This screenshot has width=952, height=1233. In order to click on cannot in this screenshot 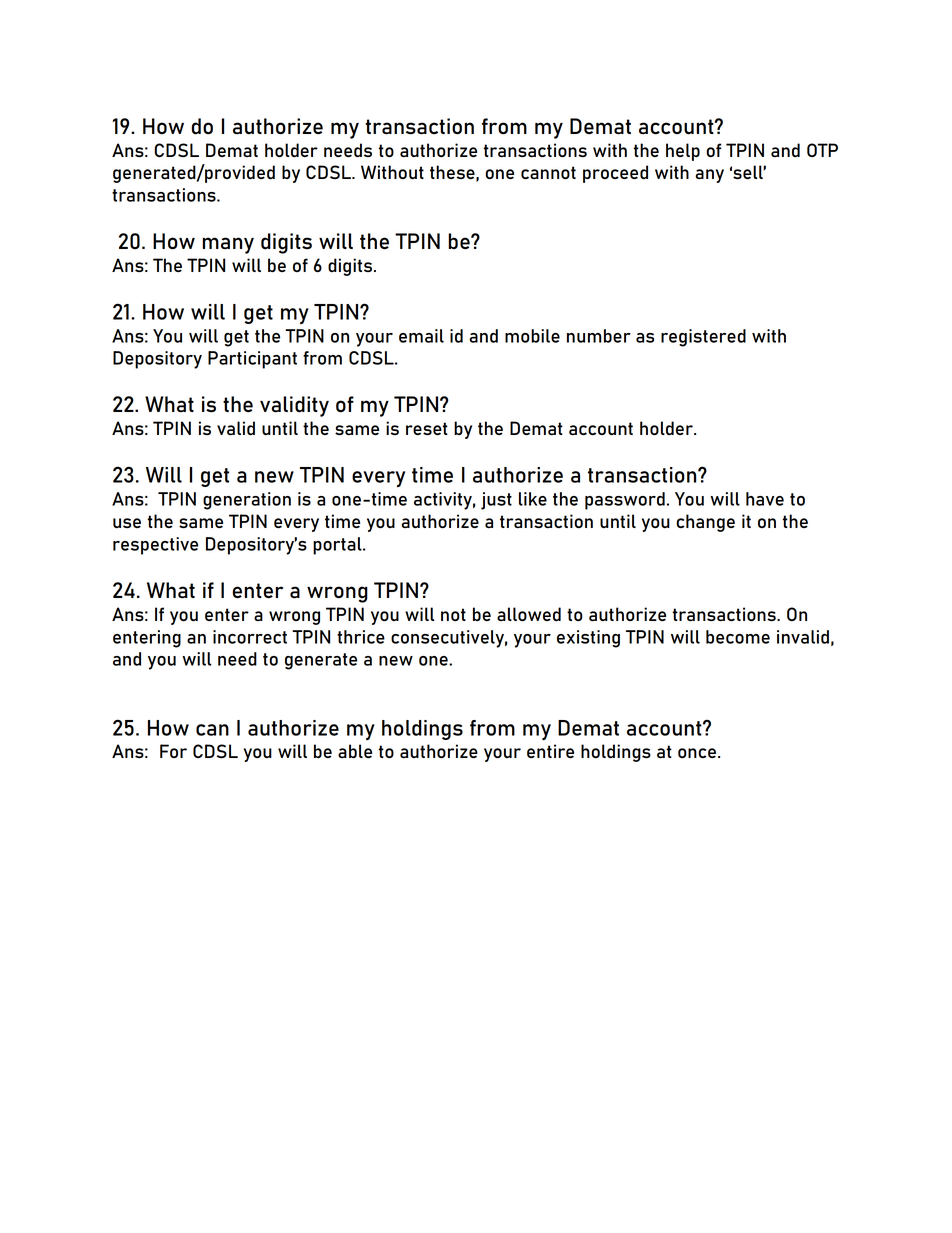, I will do `click(548, 172)`.
